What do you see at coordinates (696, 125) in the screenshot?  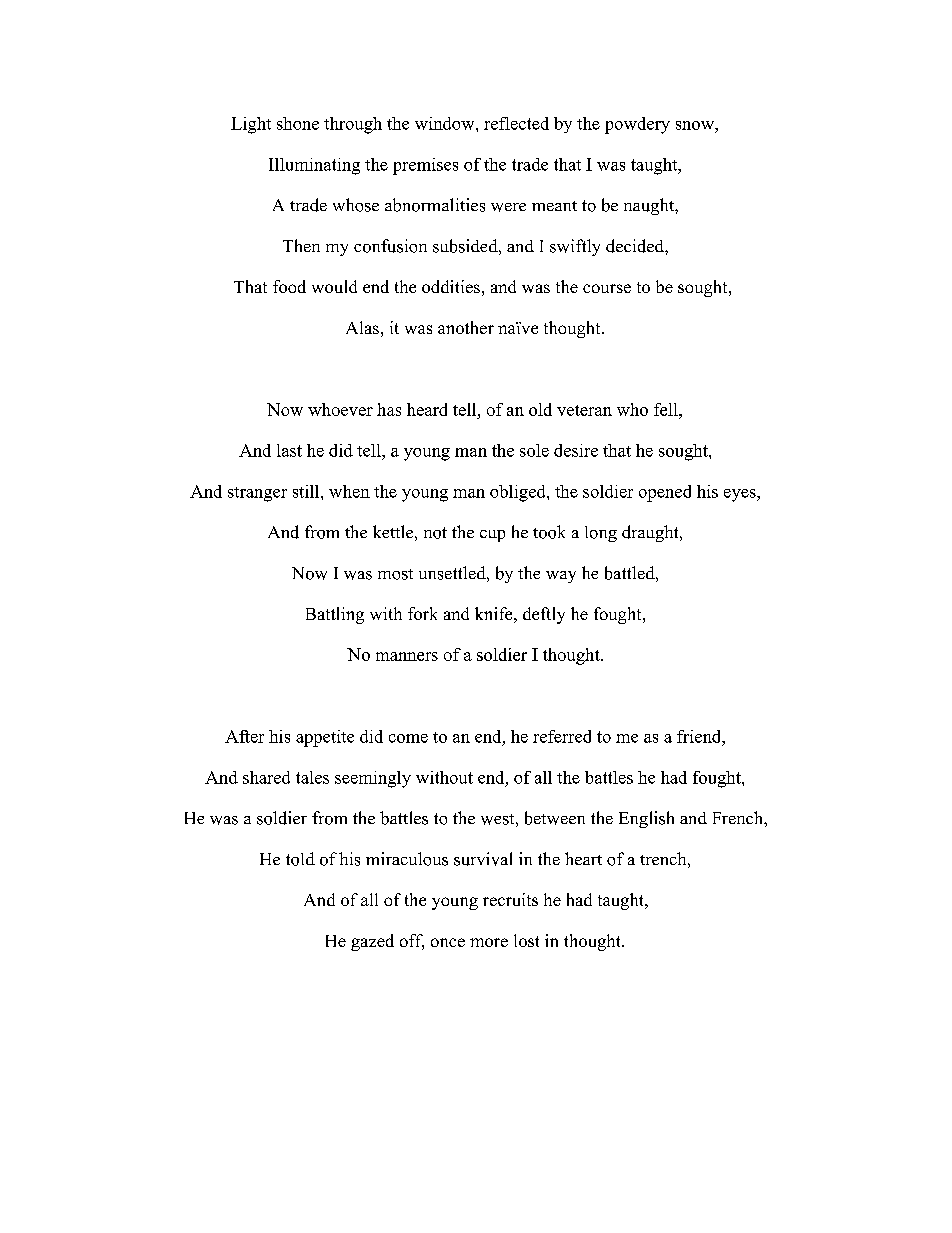 I see `snow` at bounding box center [696, 125].
